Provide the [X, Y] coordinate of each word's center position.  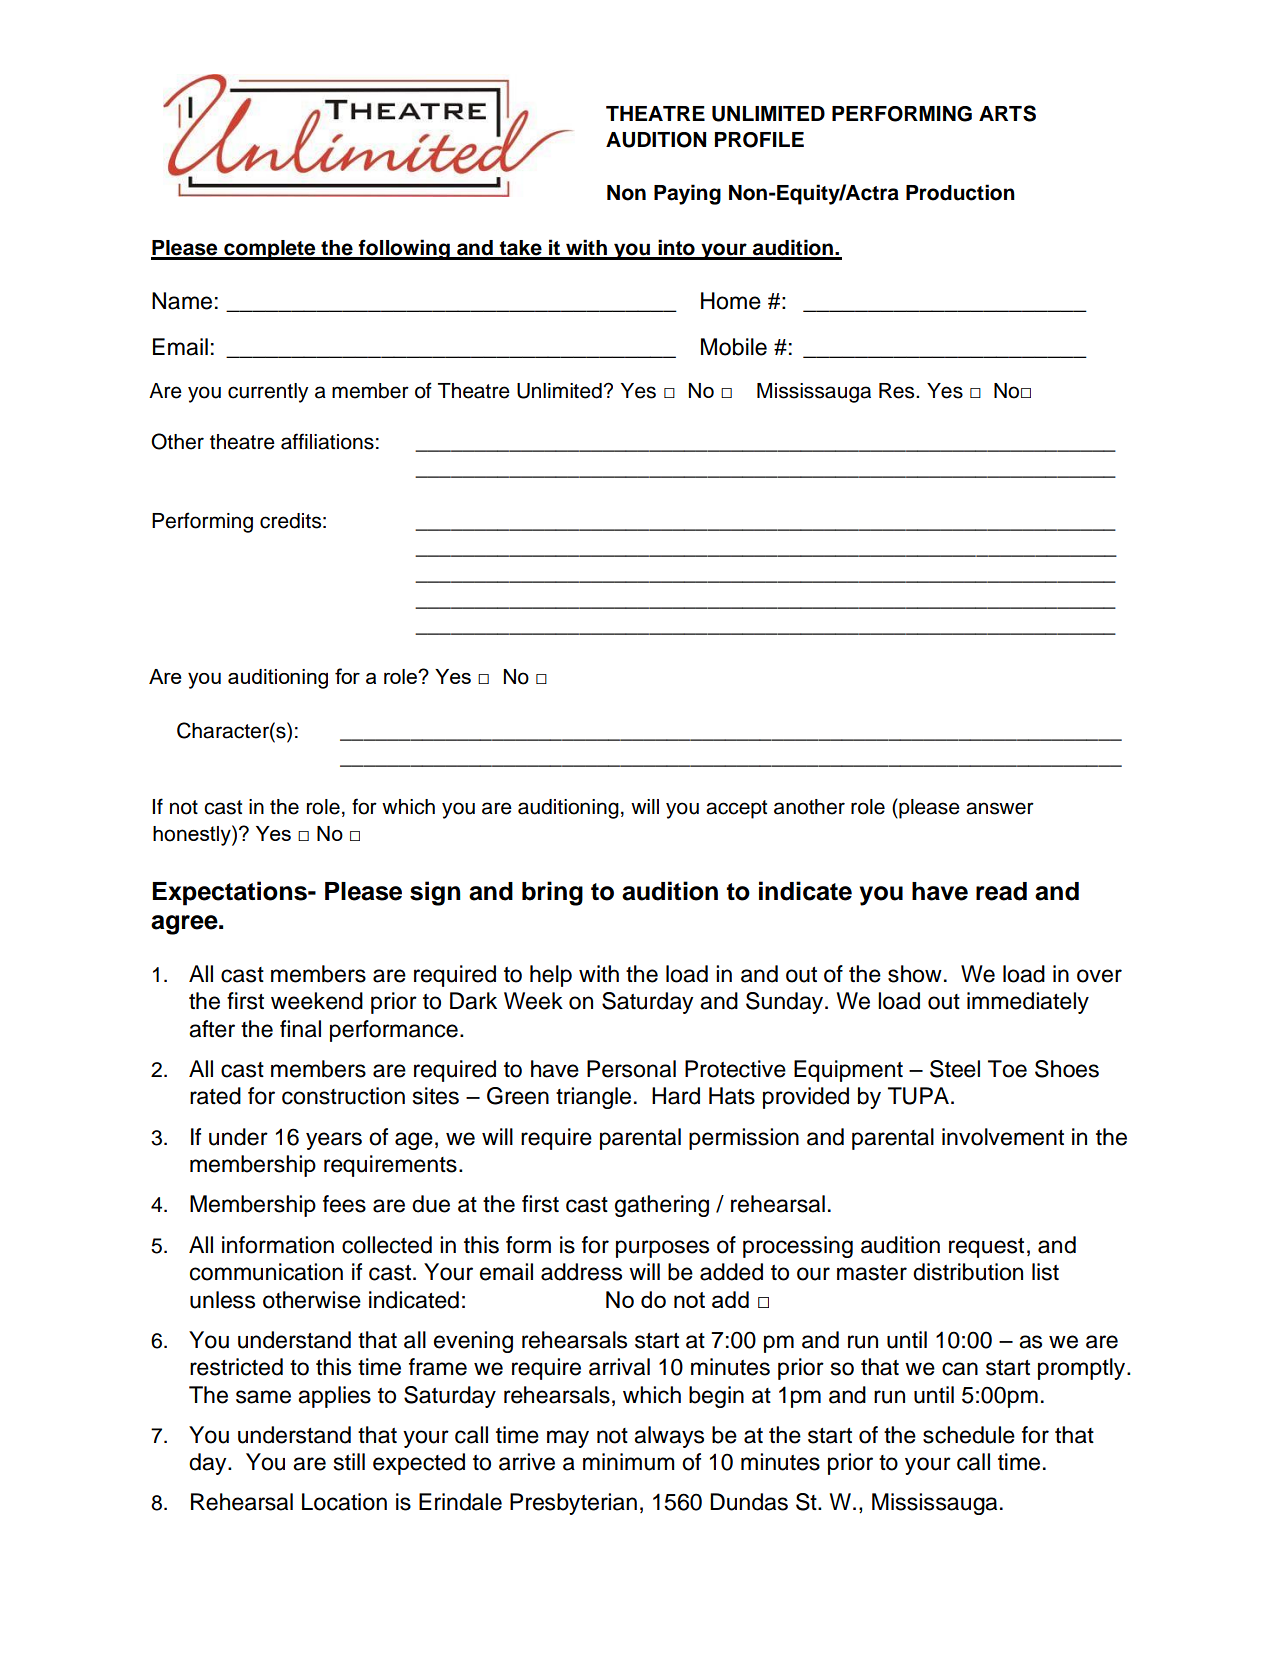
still [349, 1462]
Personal [631, 1069]
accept [736, 809]
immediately [1028, 1003]
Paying [687, 194]
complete [270, 250]
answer [1000, 808]
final [300, 1029]
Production [960, 192]
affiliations [327, 441]
